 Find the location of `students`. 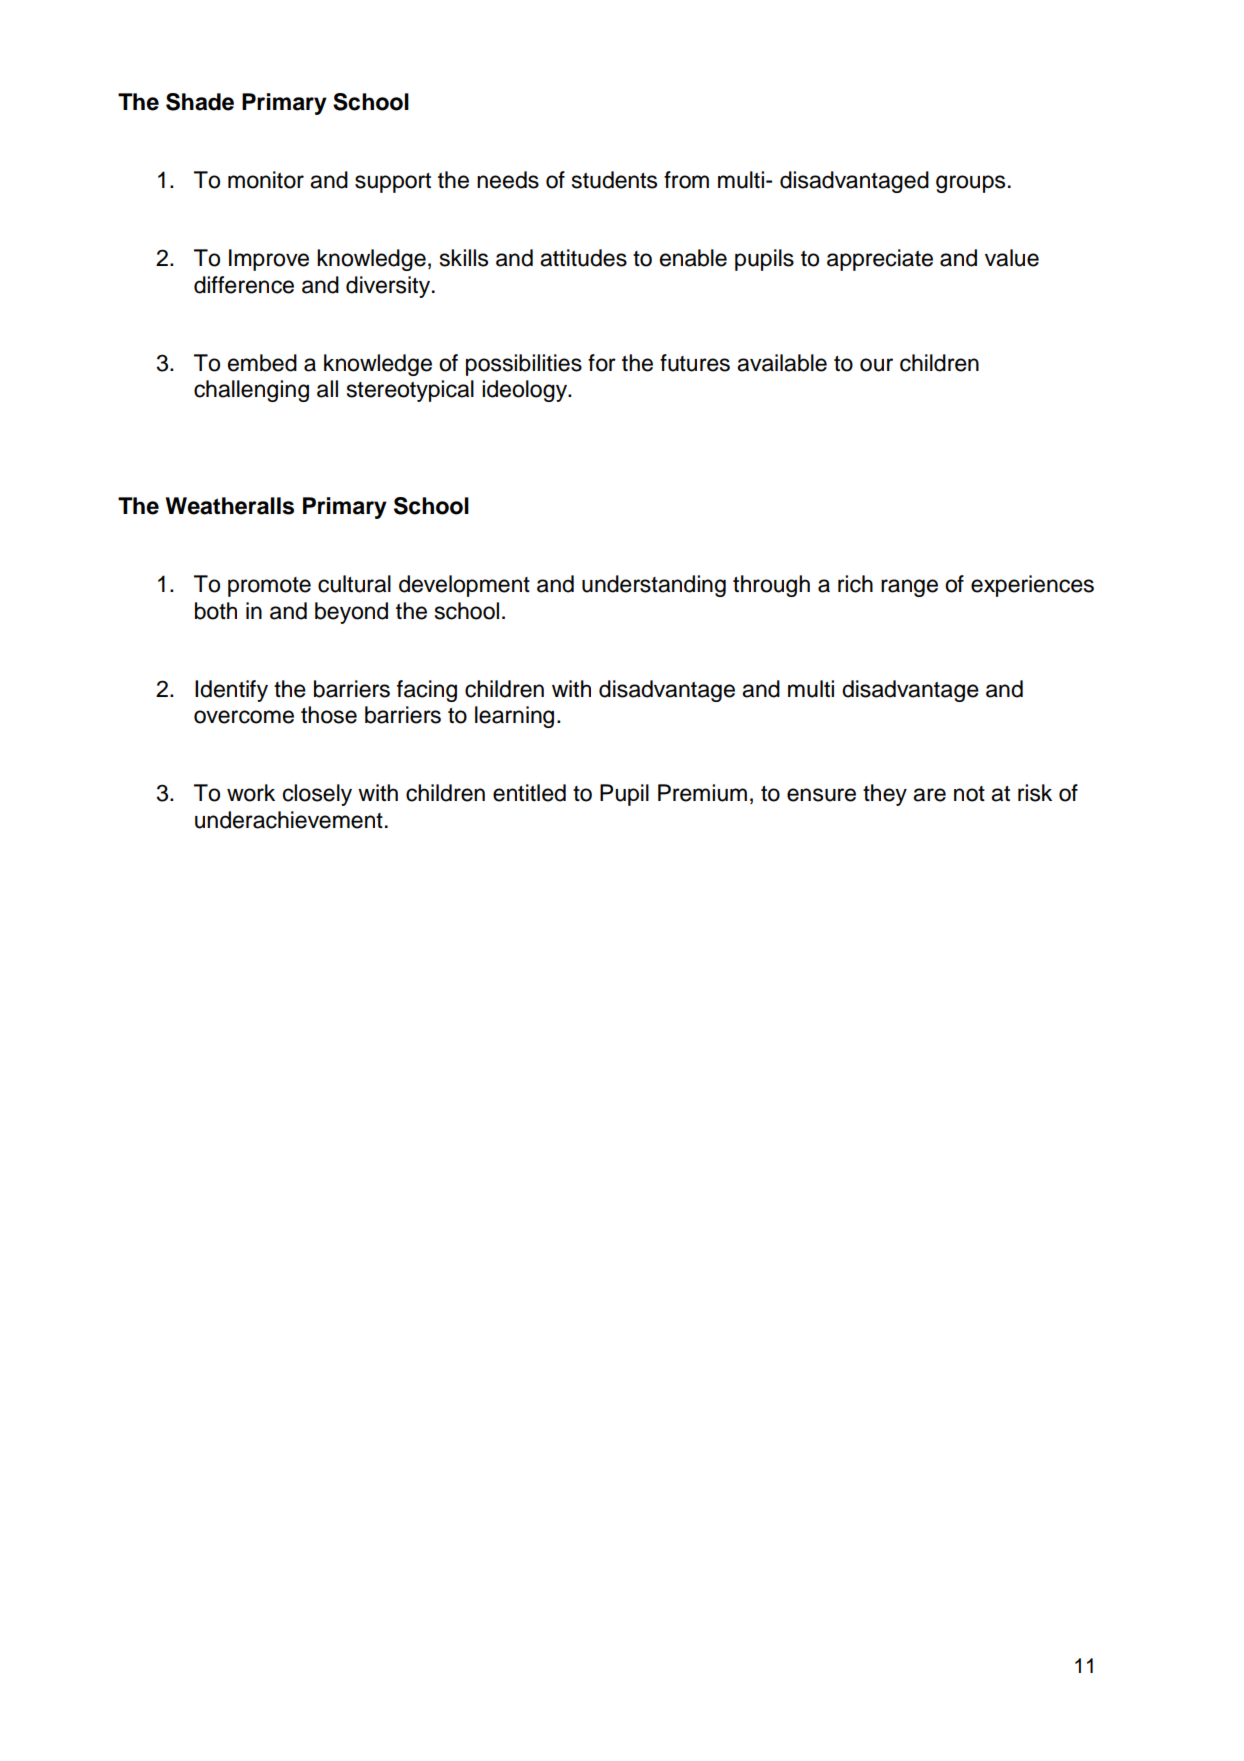

students is located at coordinates (614, 180).
